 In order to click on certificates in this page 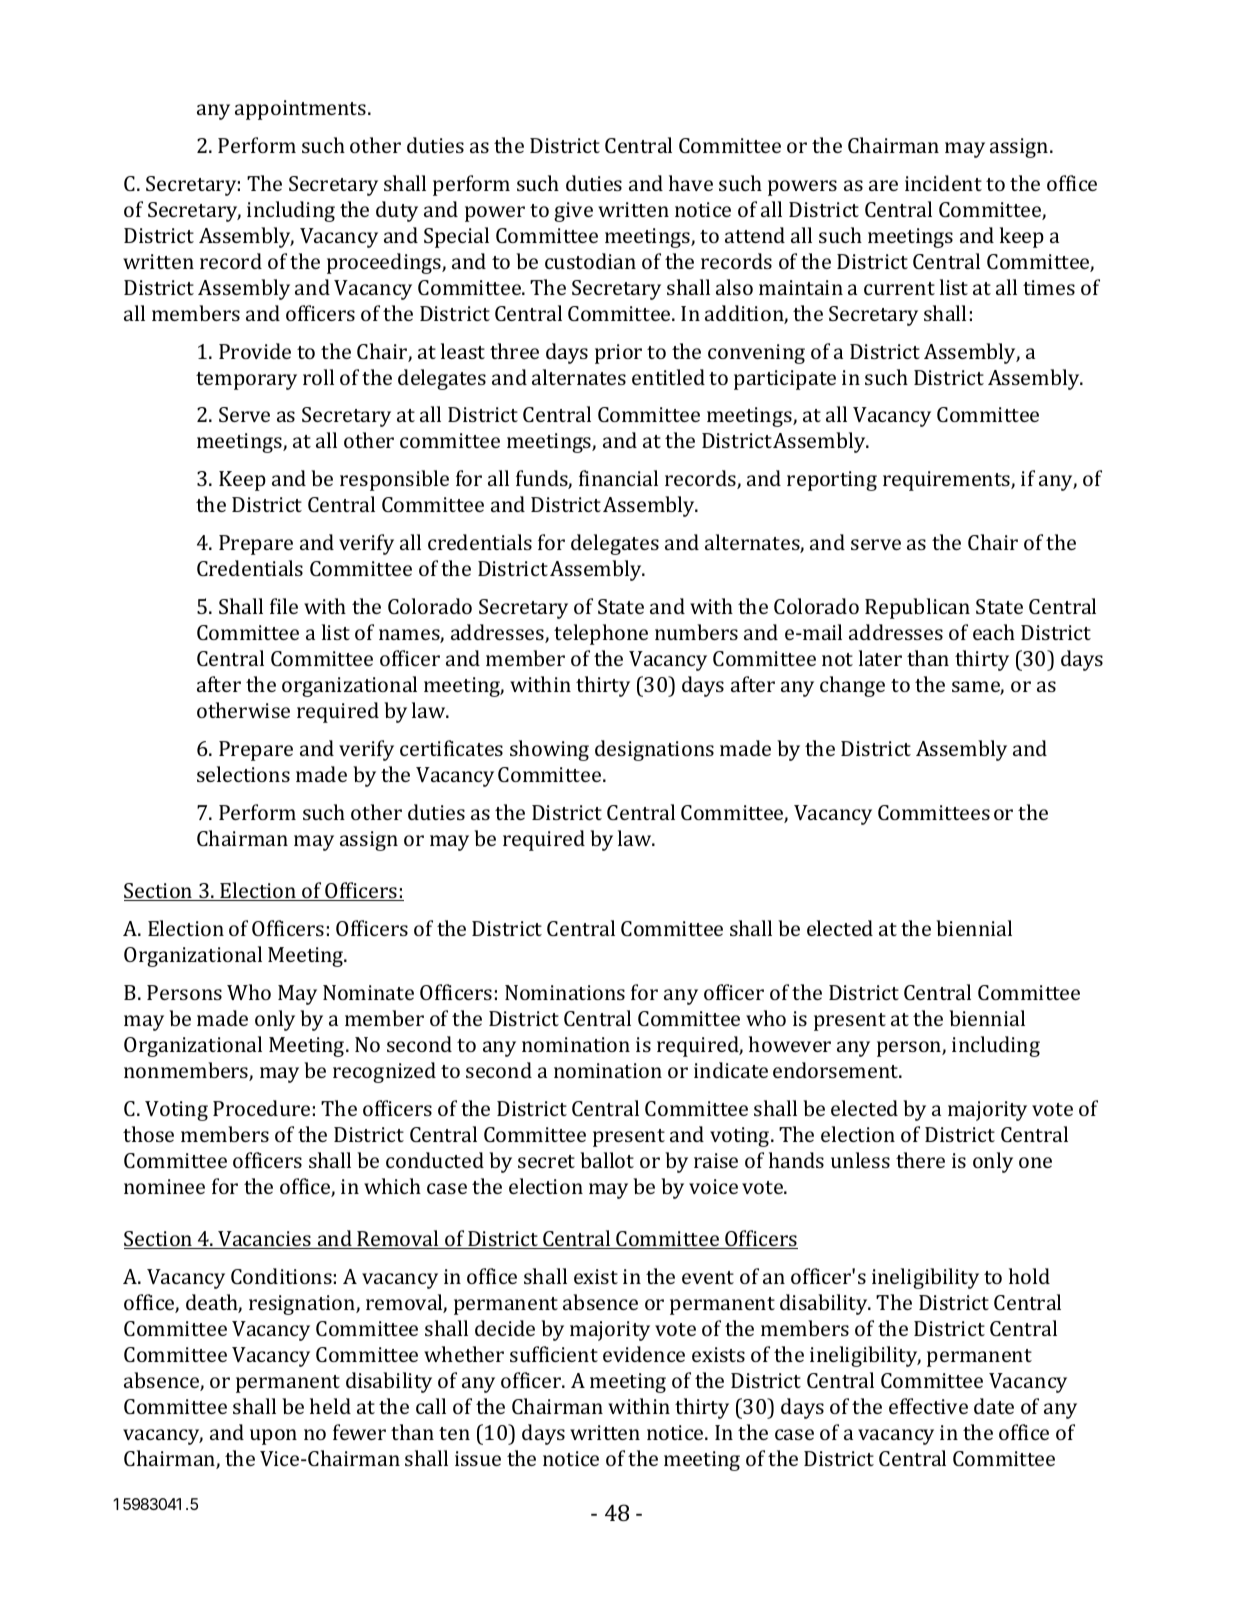, I will do `click(451, 748)`.
